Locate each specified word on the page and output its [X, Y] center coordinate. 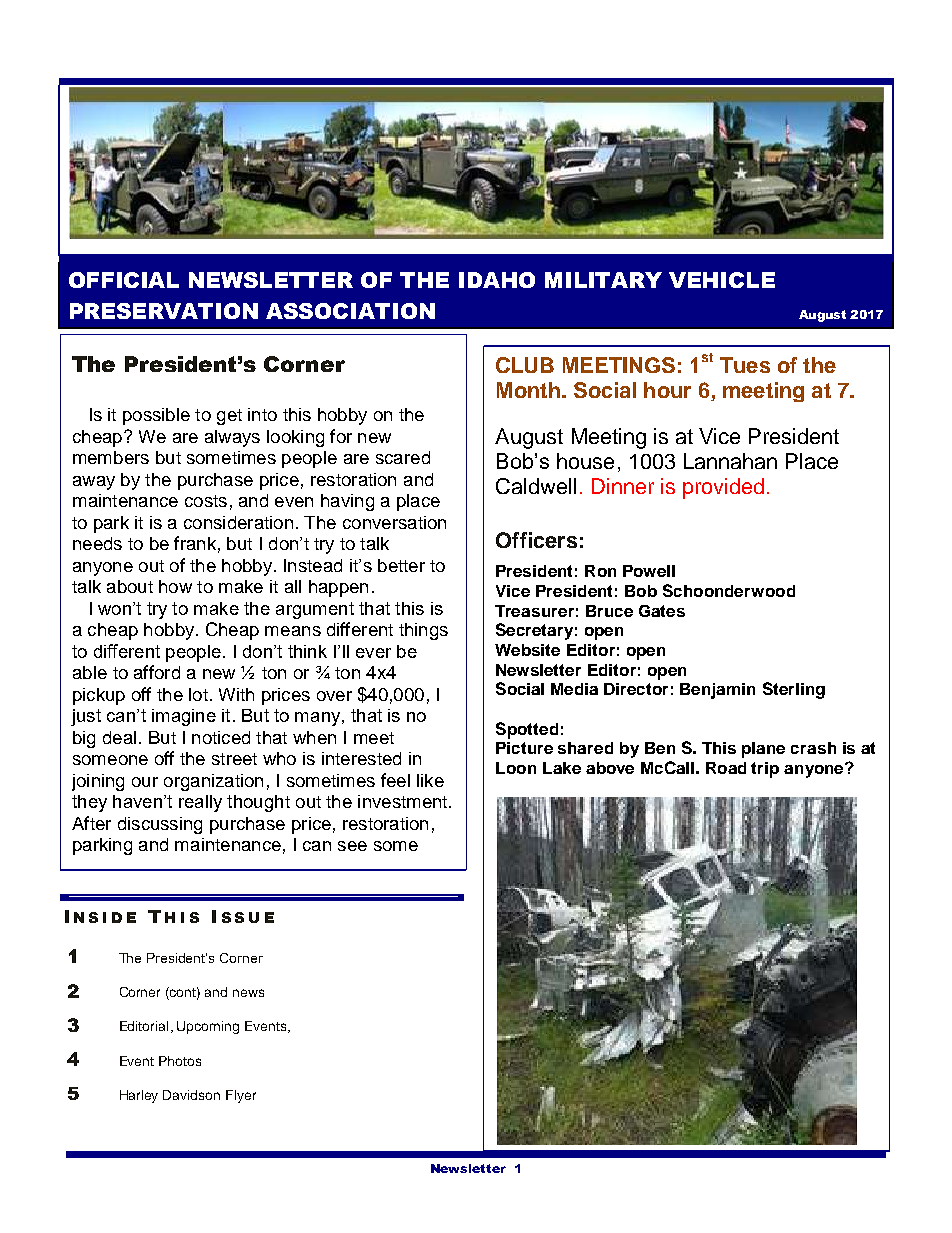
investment [404, 801]
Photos [180, 1061]
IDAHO [497, 280]
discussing [160, 825]
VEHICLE [722, 280]
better [401, 565]
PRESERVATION [164, 311]
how [175, 586]
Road [726, 768]
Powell [649, 571]
